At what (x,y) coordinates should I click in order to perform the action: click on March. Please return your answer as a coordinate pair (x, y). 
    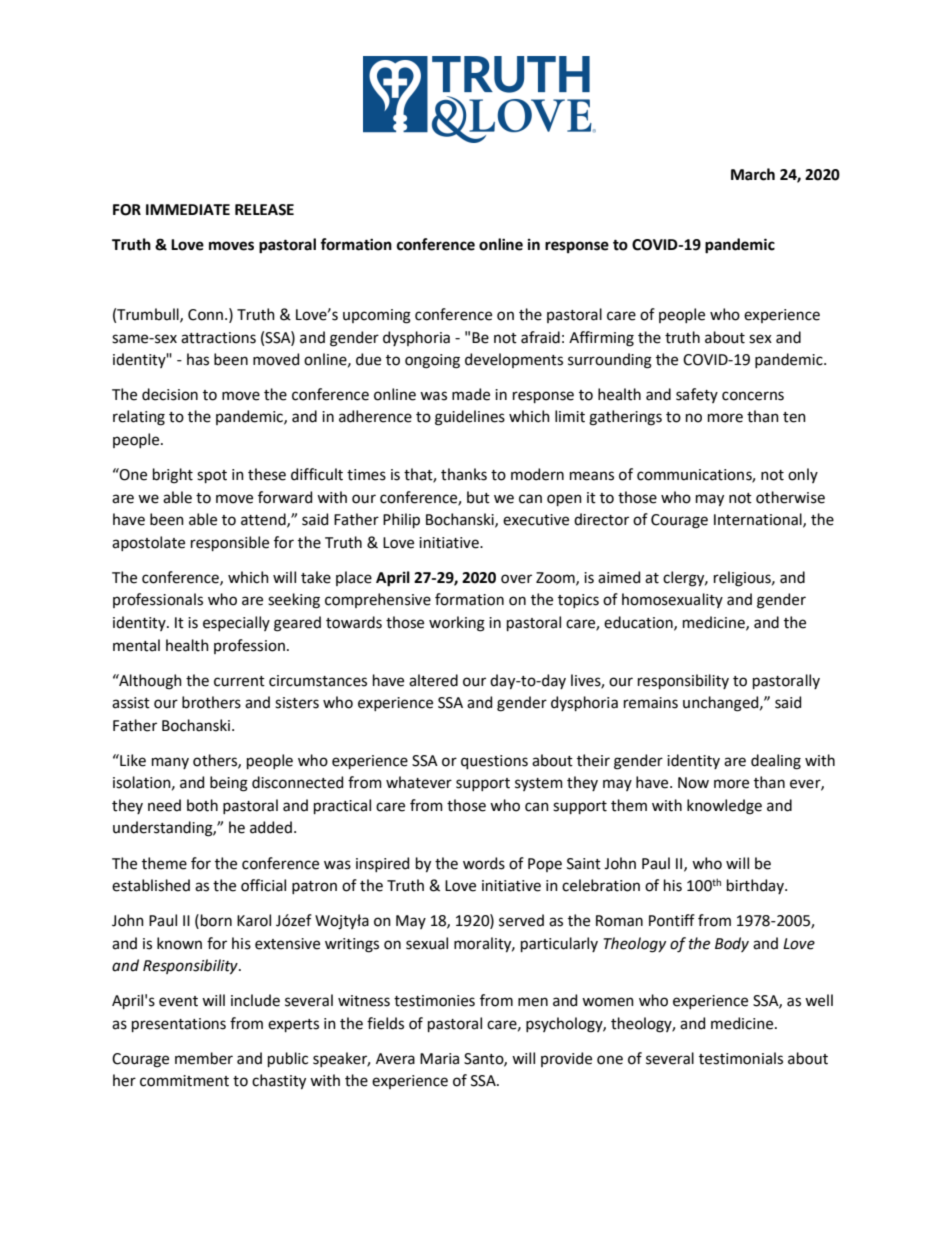
    Looking at the image, I should click on (753, 174).
